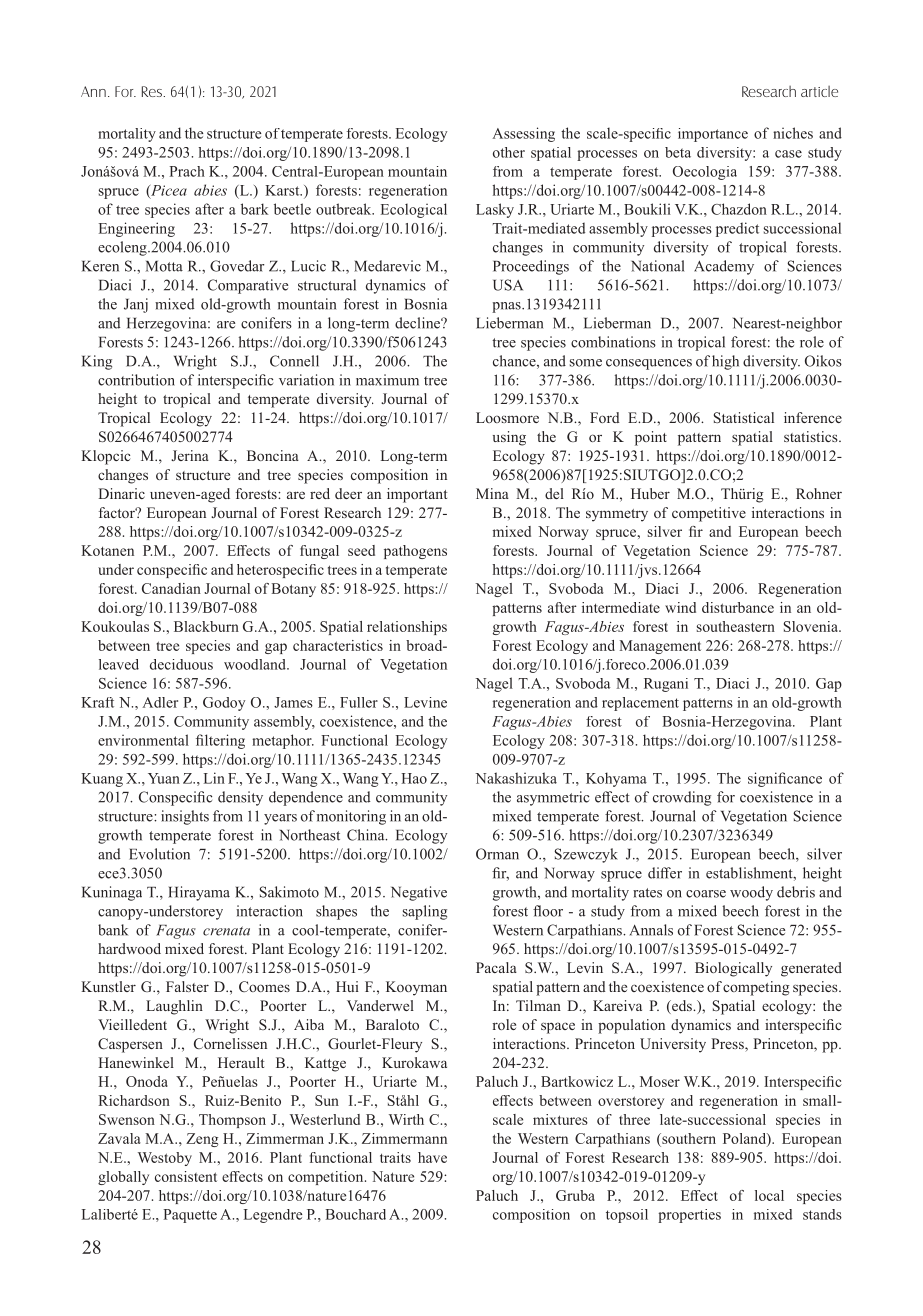  Describe the element at coordinates (432, 1157) in the document. I see `have` at that location.
